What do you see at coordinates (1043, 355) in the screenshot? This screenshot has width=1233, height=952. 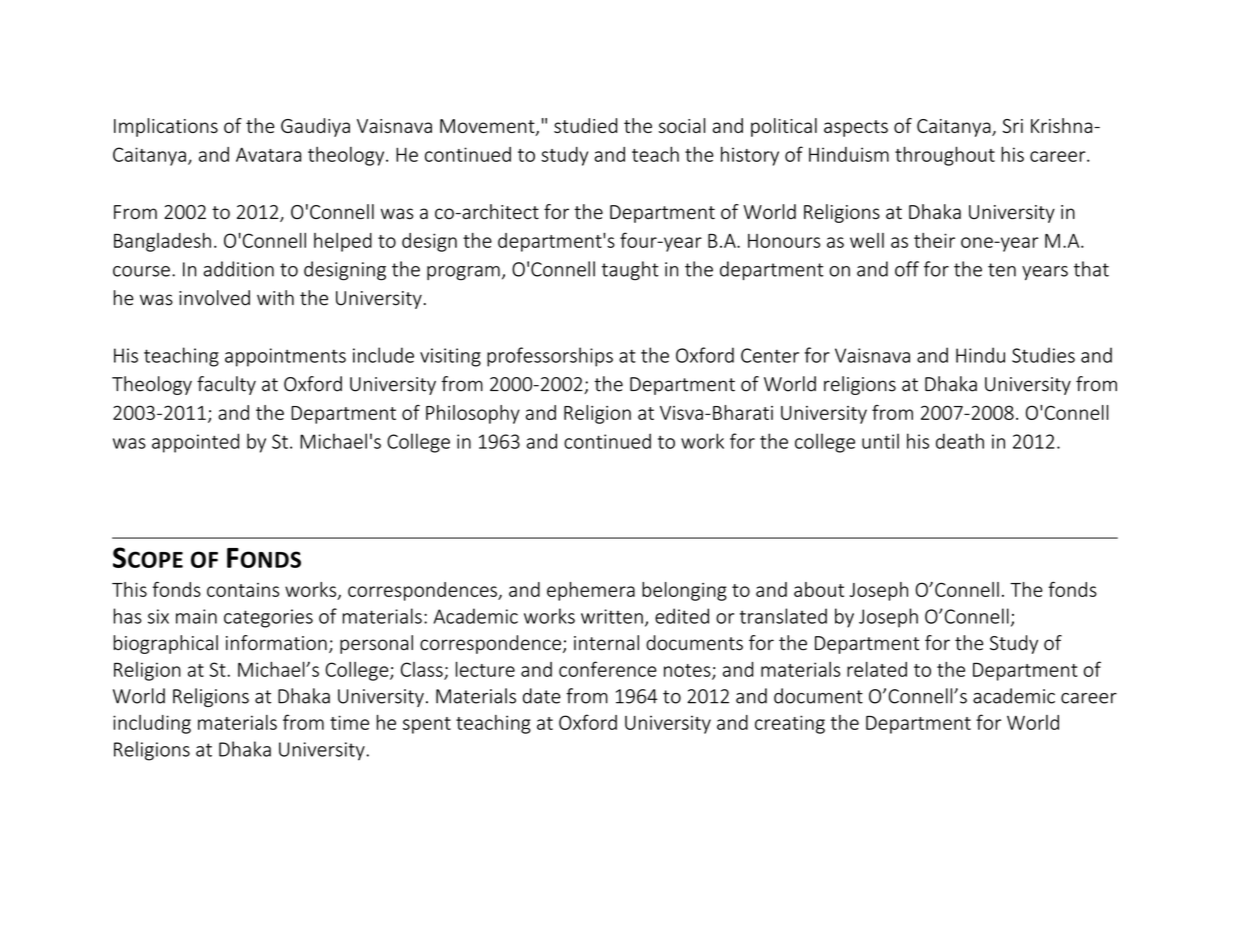 I see `Studies` at bounding box center [1043, 355].
